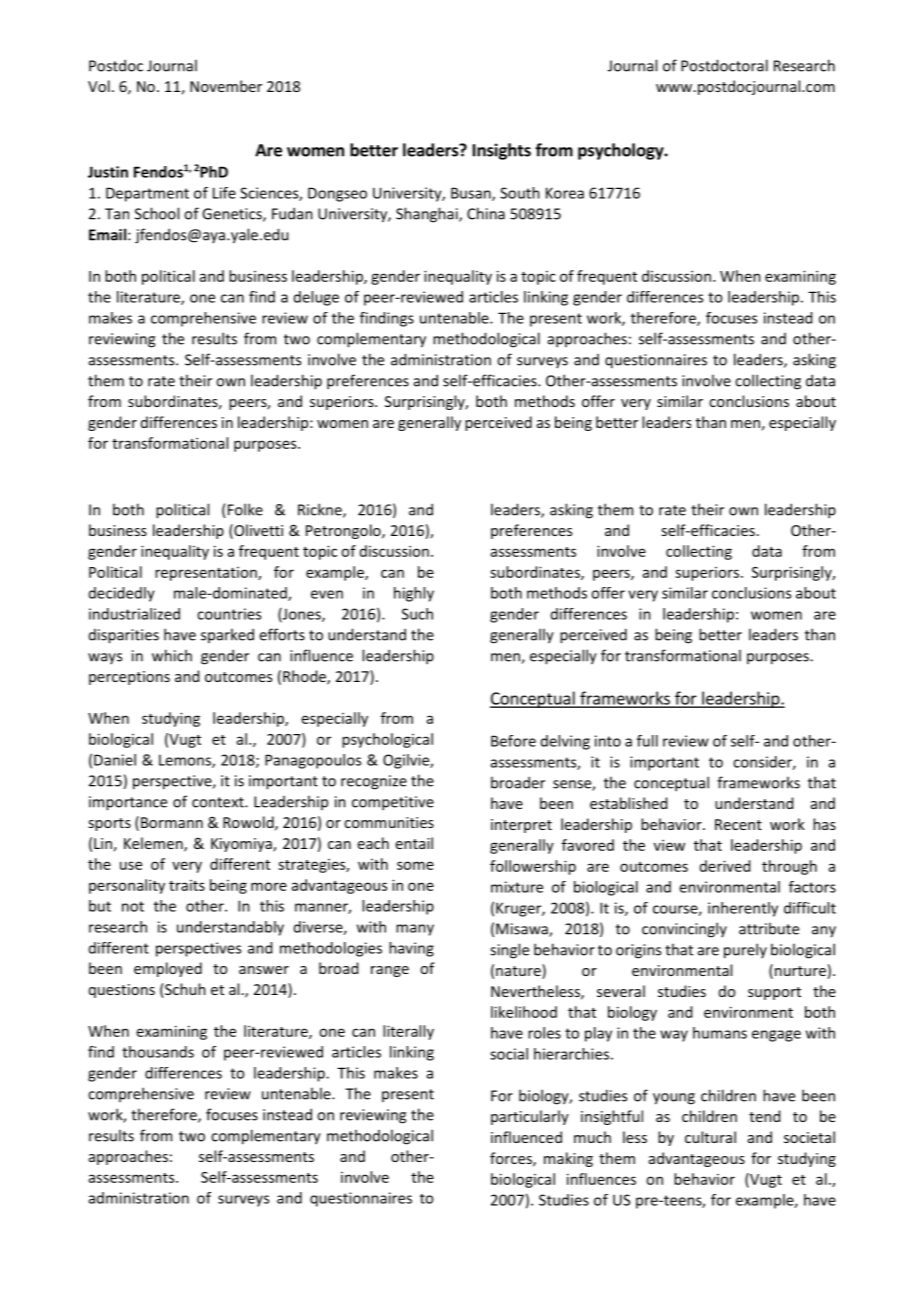  I want to click on Insights, so click(502, 151).
